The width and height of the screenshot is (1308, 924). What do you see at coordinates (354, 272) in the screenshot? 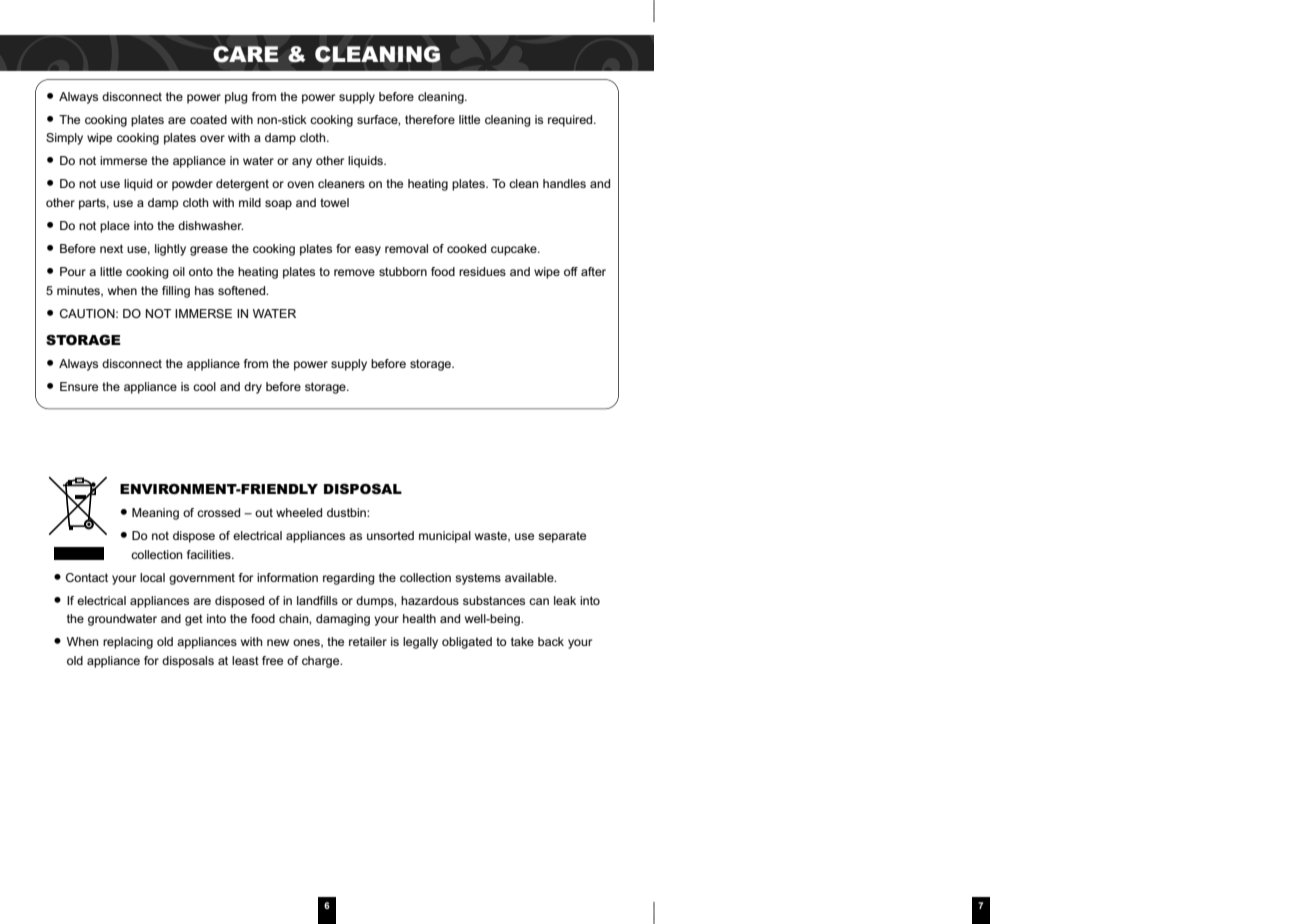
I see `remove` at bounding box center [354, 272].
